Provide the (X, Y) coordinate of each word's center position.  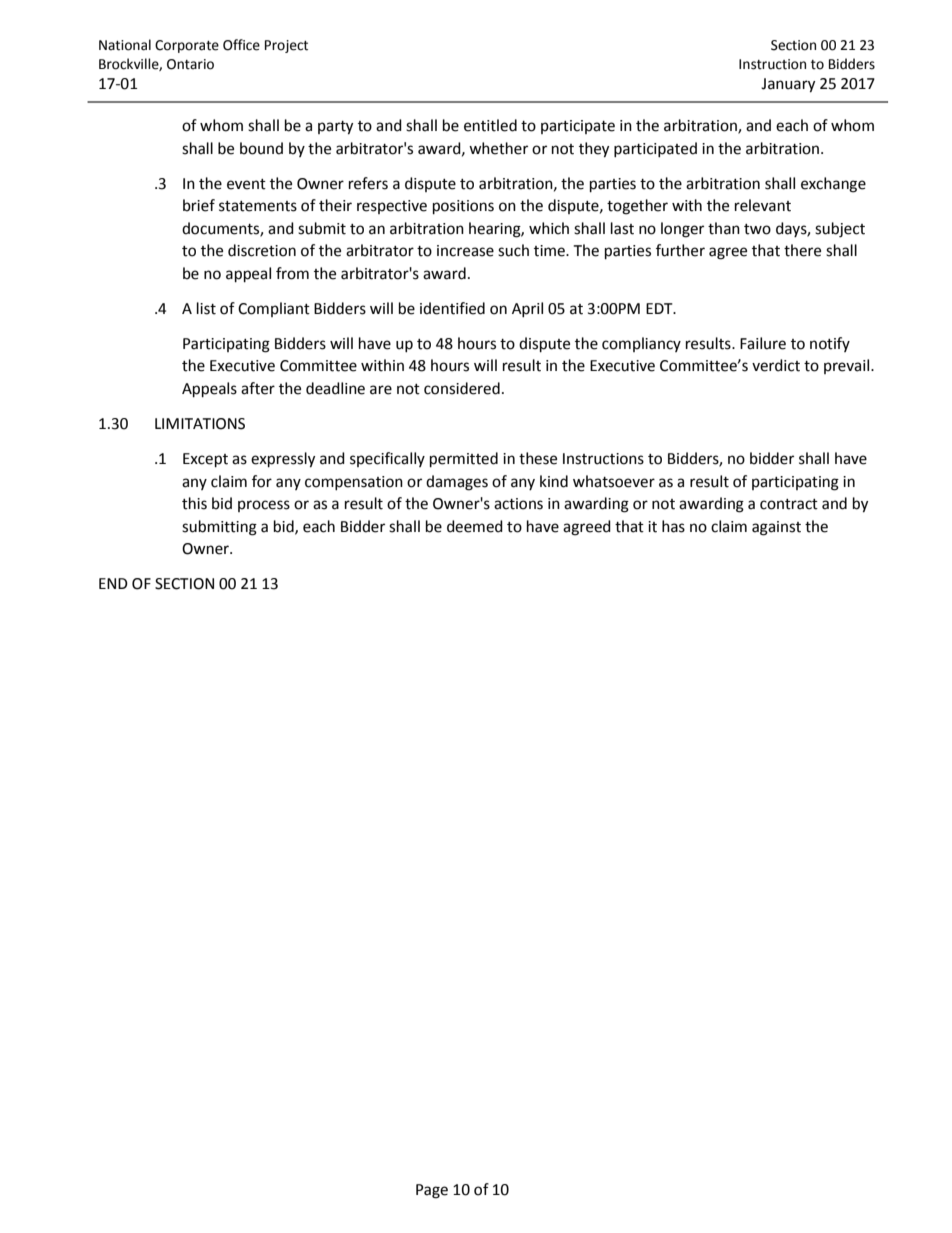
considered (462, 388)
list (206, 308)
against (776, 528)
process (264, 506)
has (673, 526)
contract (789, 504)
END (113, 583)
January (788, 85)
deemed (475, 526)
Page (432, 1191)
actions (518, 504)
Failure (763, 343)
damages (457, 483)
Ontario (190, 64)
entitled (490, 125)
